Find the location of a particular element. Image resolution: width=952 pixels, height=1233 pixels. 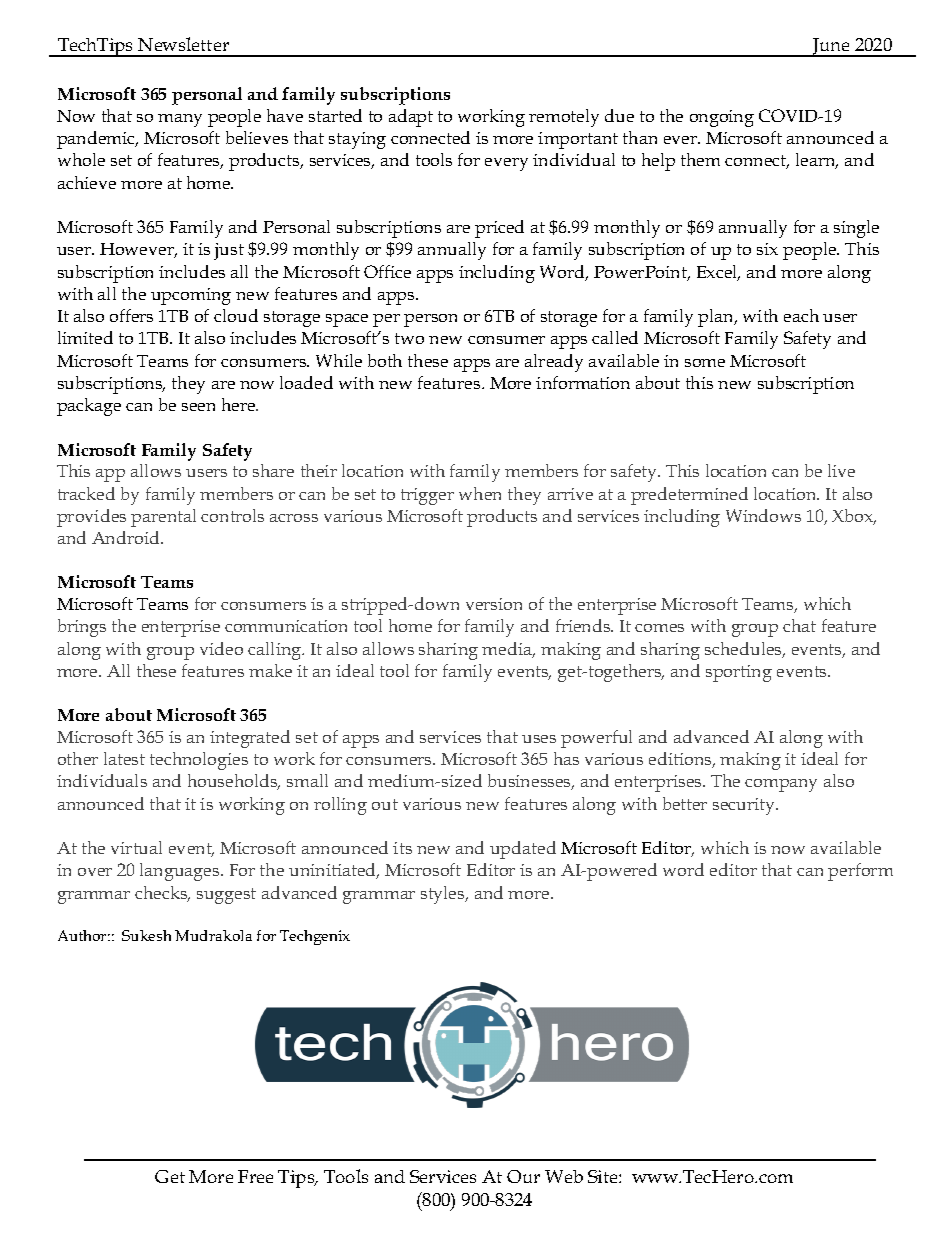

video is located at coordinates (221, 648).
